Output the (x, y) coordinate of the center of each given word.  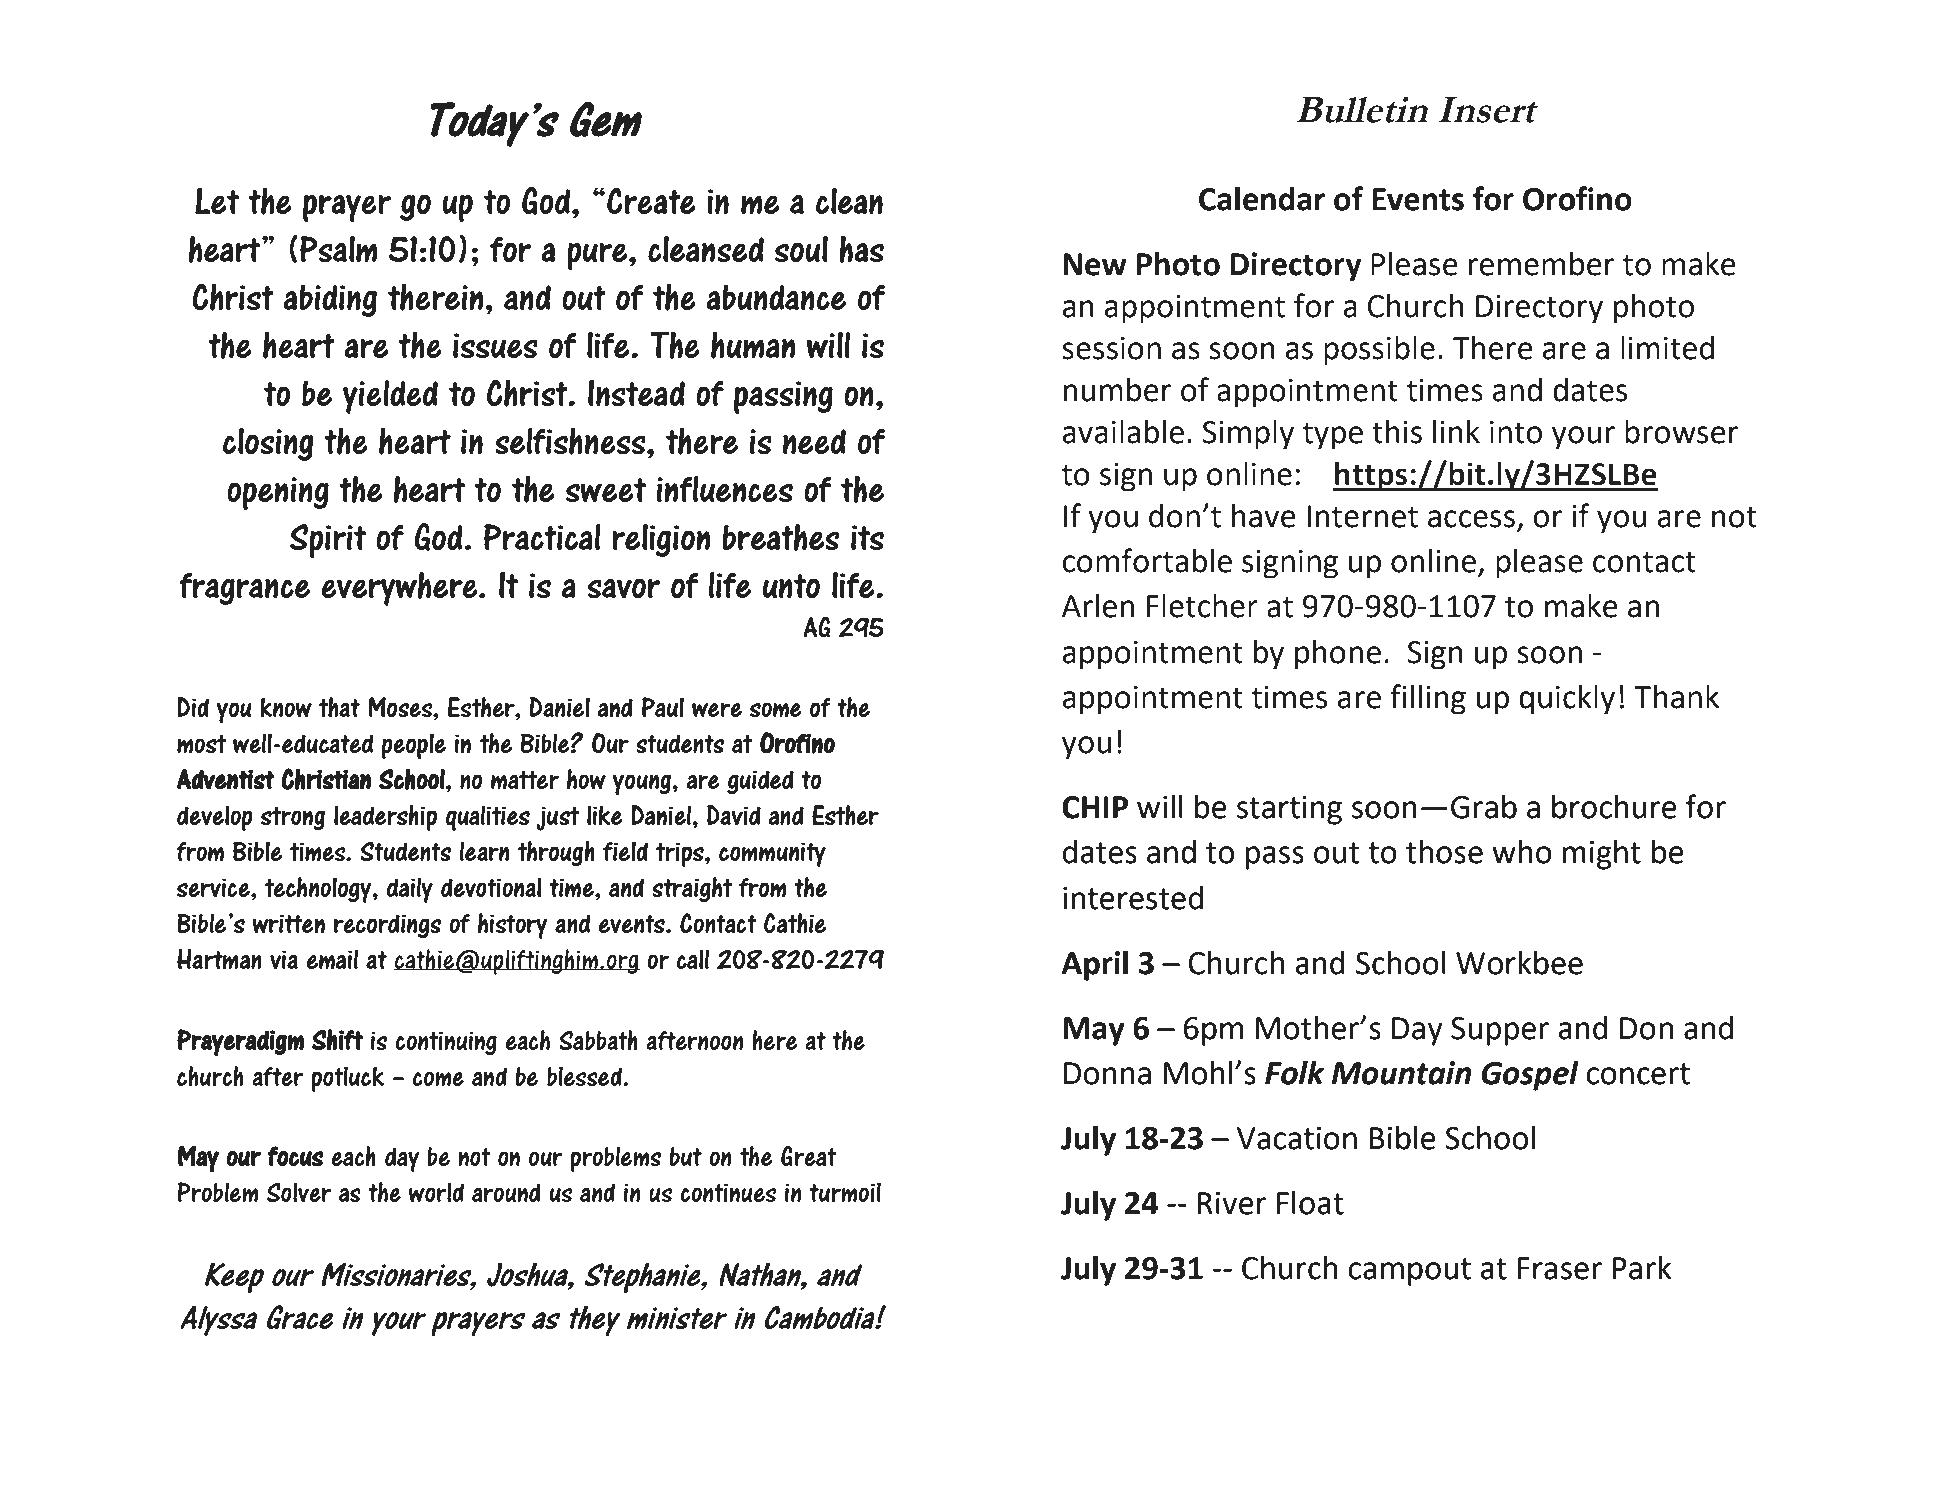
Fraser (1559, 1268)
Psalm (338, 248)
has (861, 249)
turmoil (845, 1192)
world (436, 1192)
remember (1541, 264)
